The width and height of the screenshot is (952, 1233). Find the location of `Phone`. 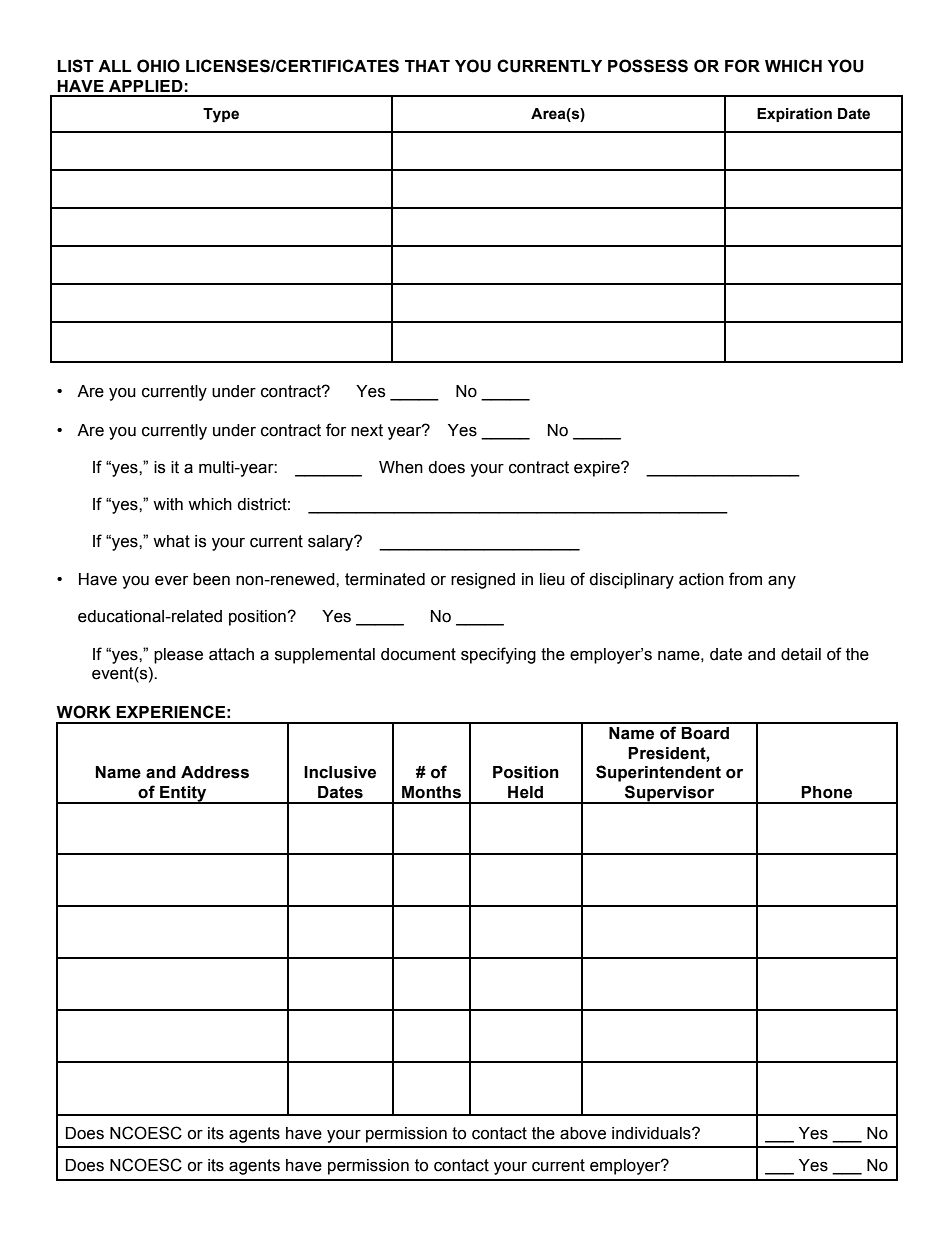

Phone is located at coordinates (826, 792).
